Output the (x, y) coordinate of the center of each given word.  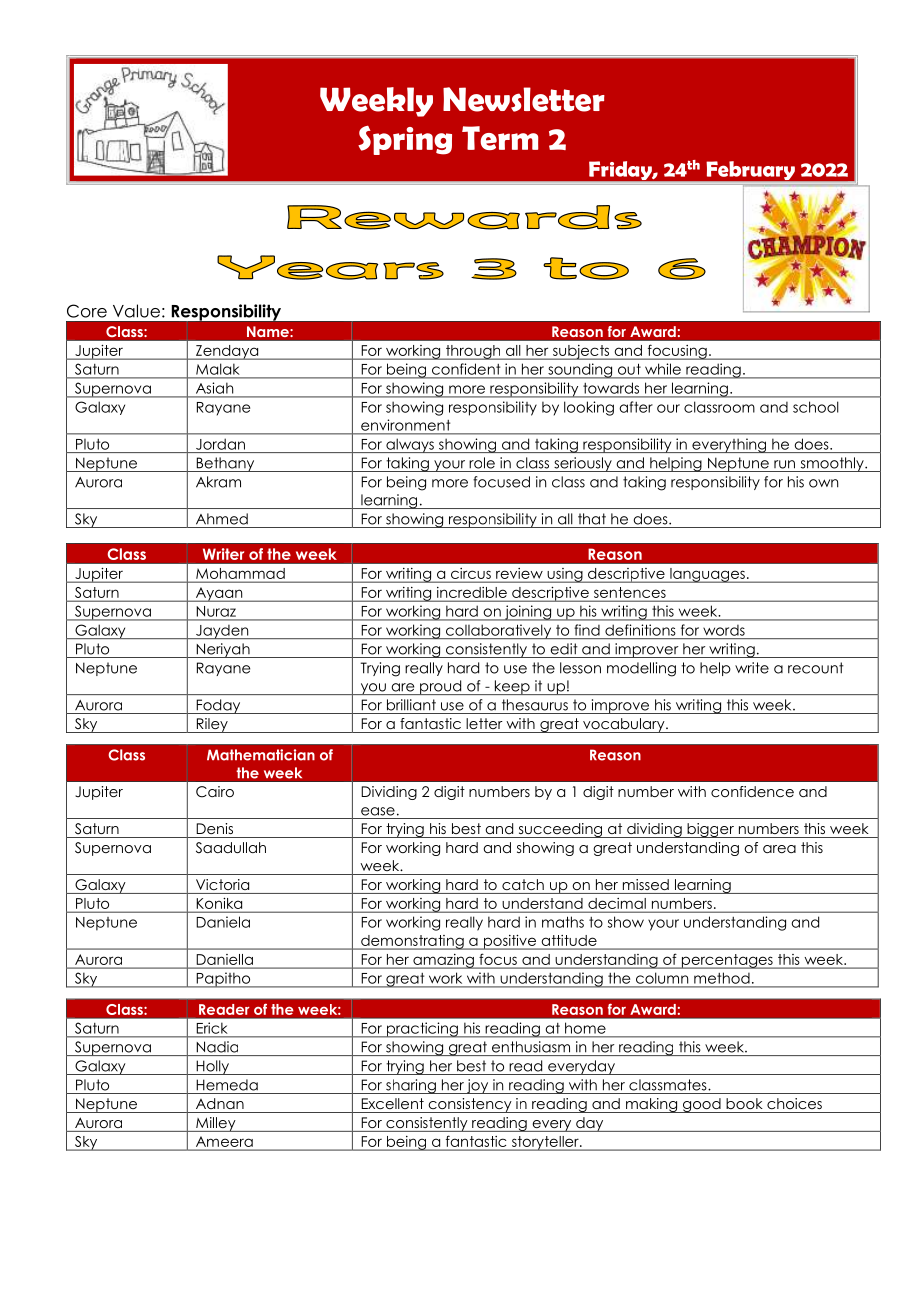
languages (707, 575)
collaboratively (499, 631)
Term (500, 138)
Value (136, 311)
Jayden (222, 631)
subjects (581, 352)
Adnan (220, 1103)
